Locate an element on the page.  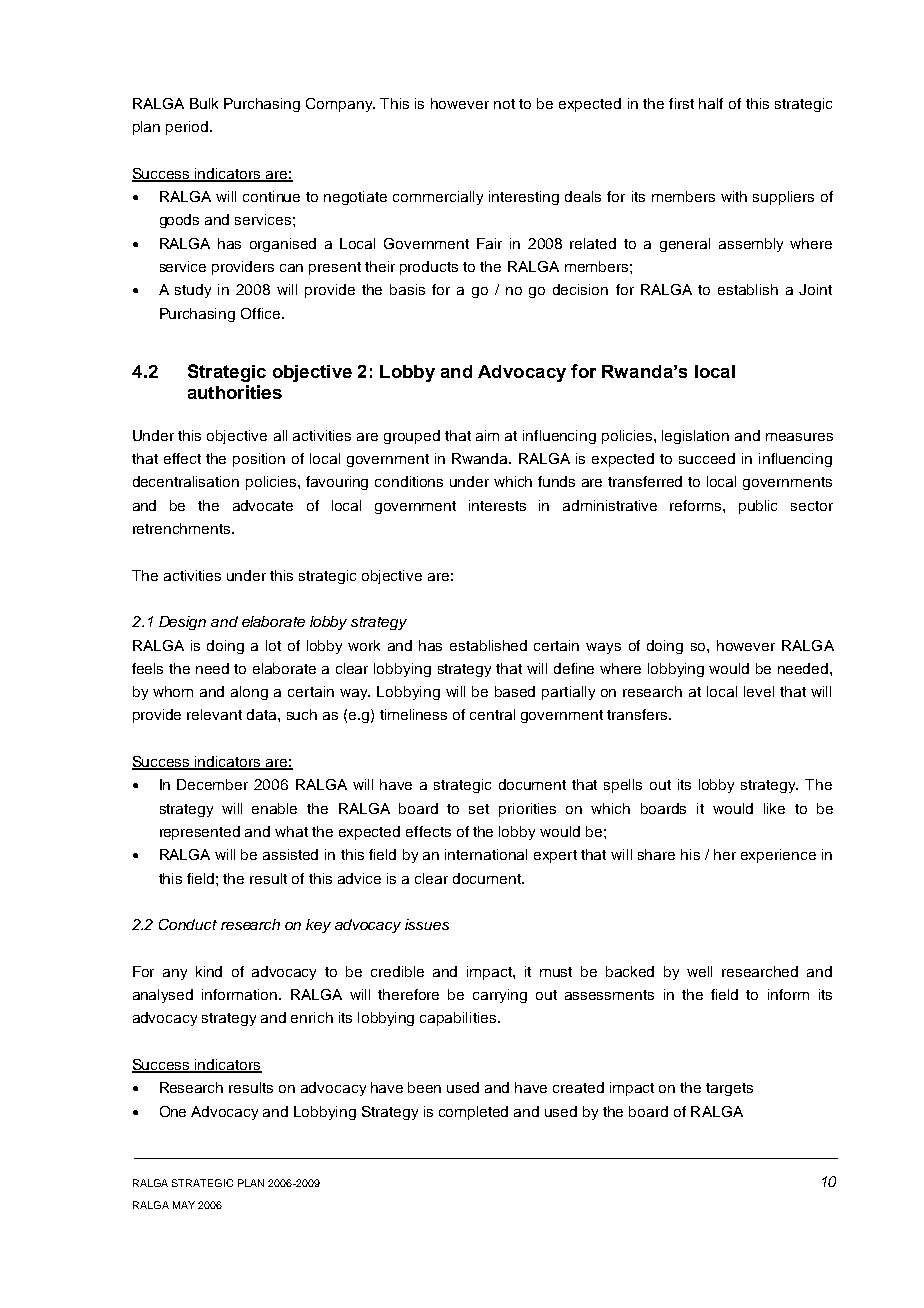
well is located at coordinates (699, 971).
